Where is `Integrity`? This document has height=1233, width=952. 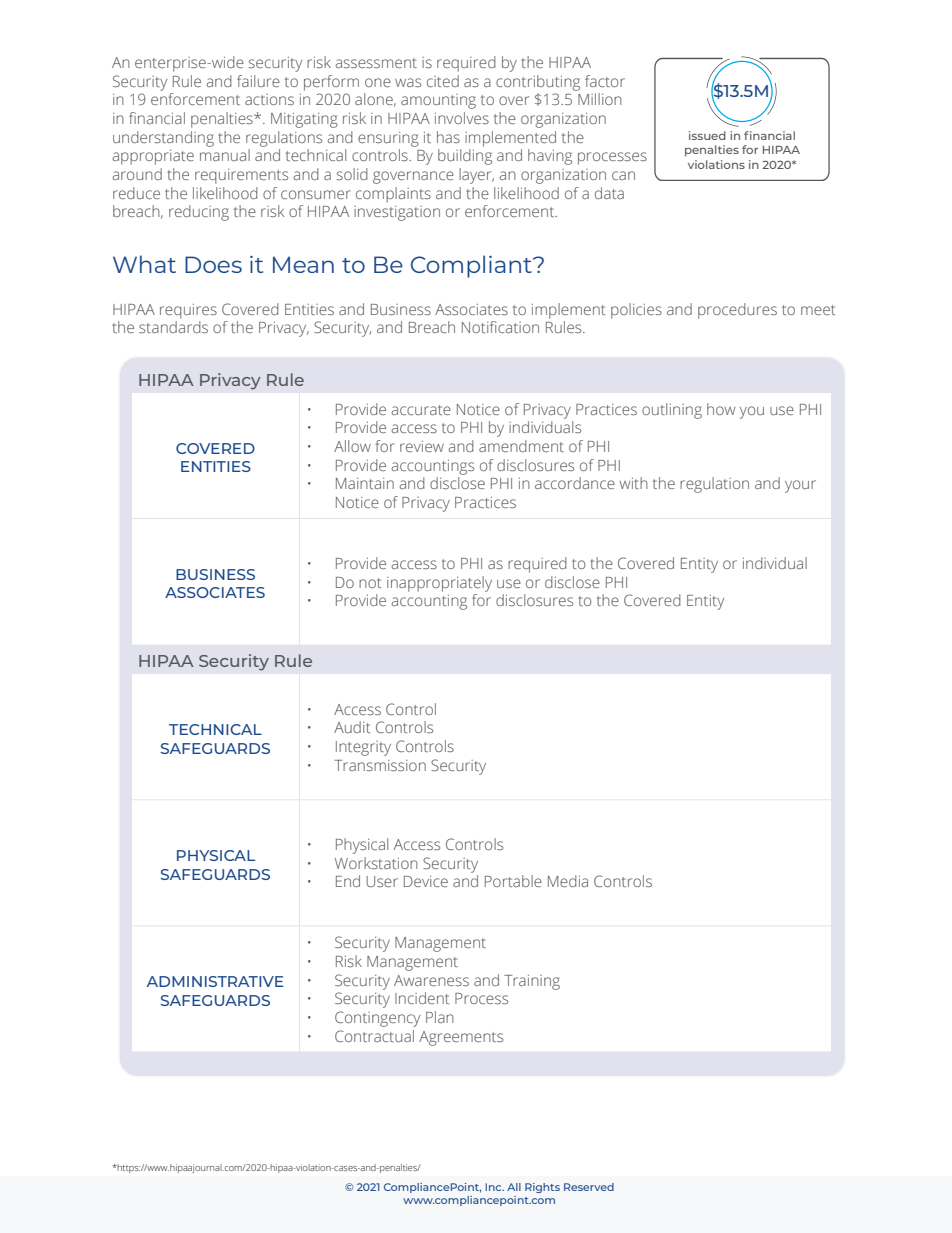
Integrity is located at coordinates (363, 748).
